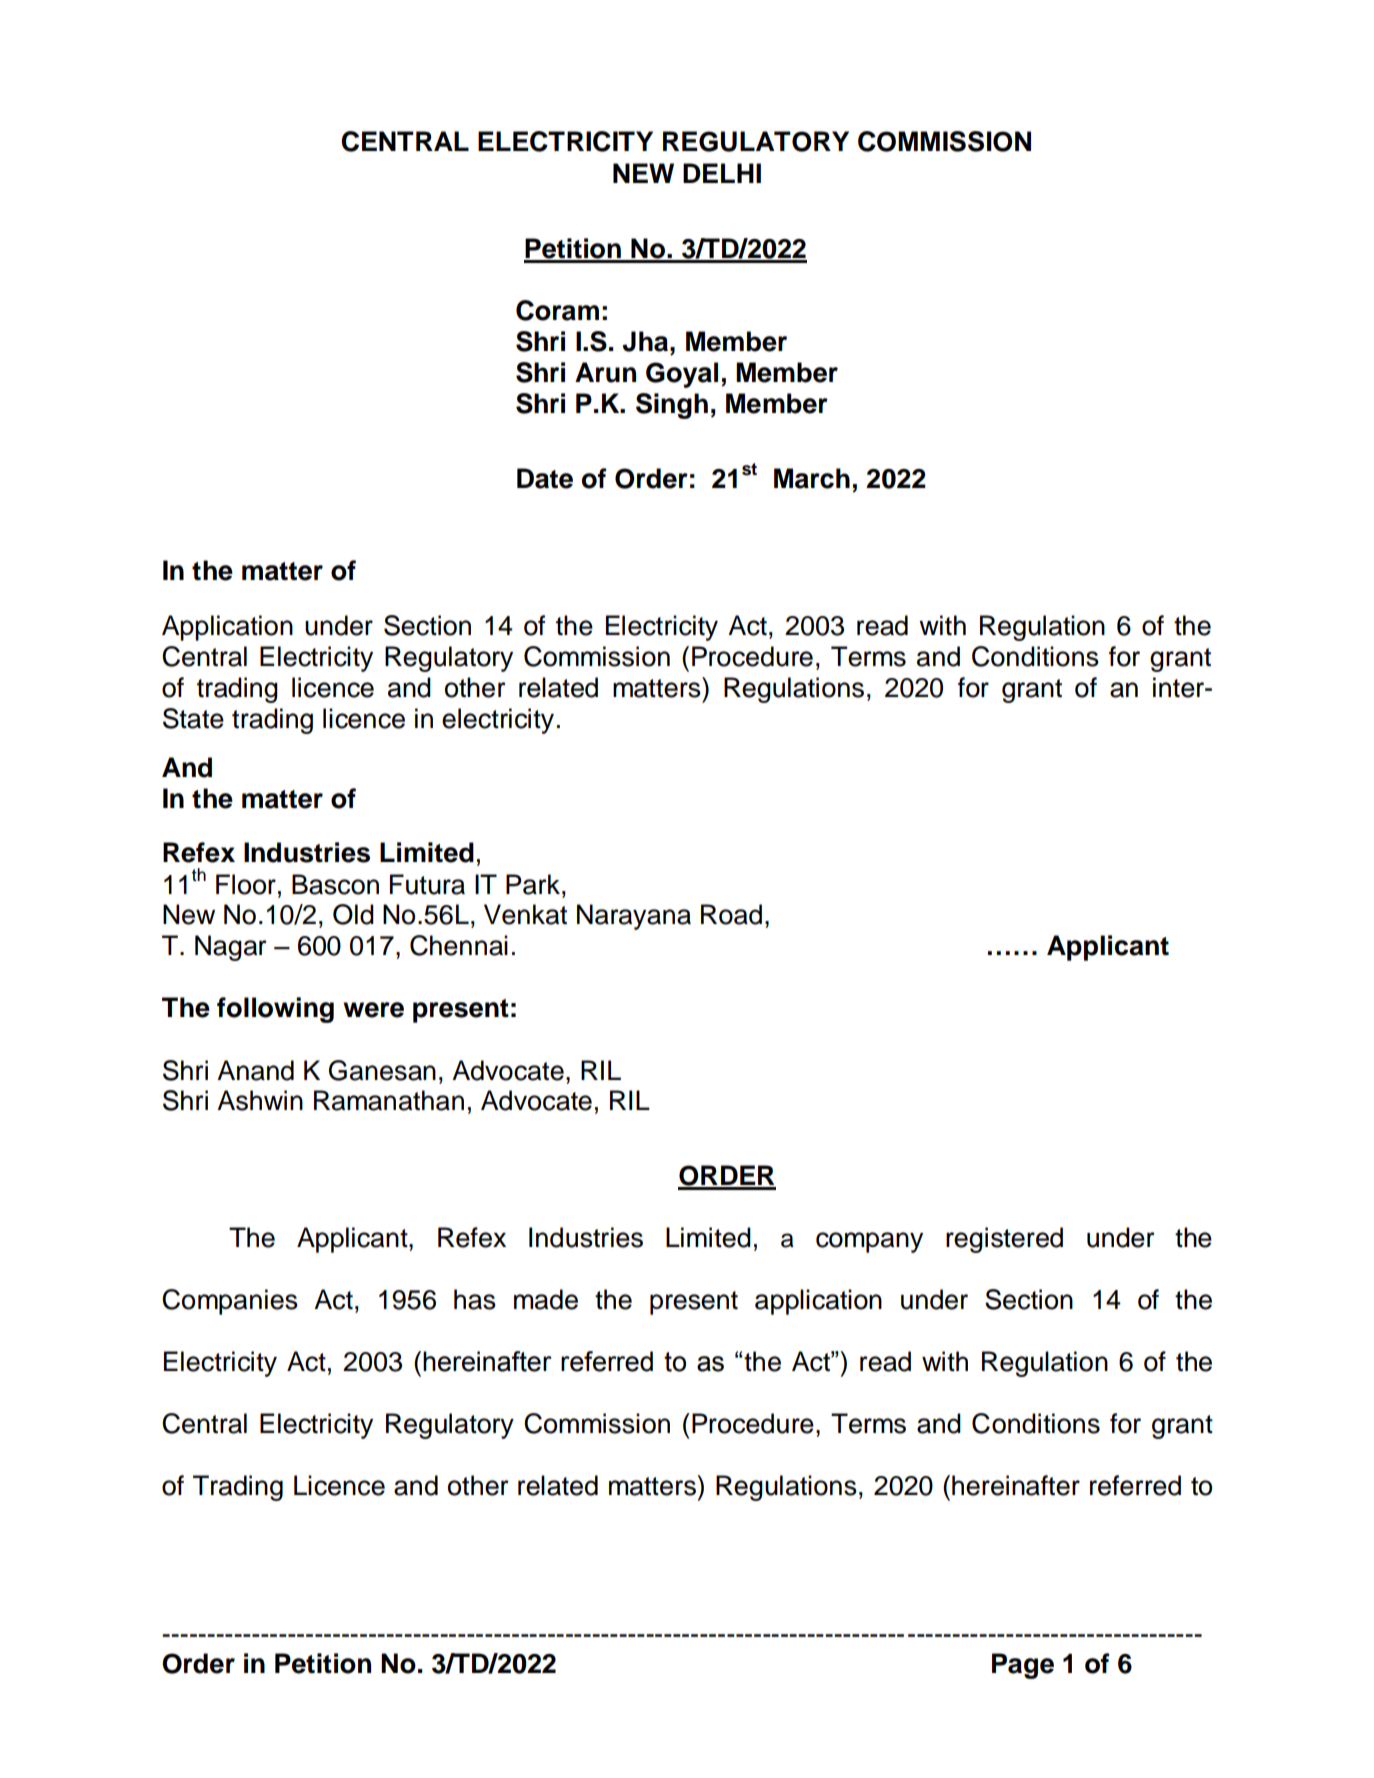 The height and width of the page is (1778, 1374). What do you see at coordinates (546, 1299) in the page?
I see `made` at bounding box center [546, 1299].
